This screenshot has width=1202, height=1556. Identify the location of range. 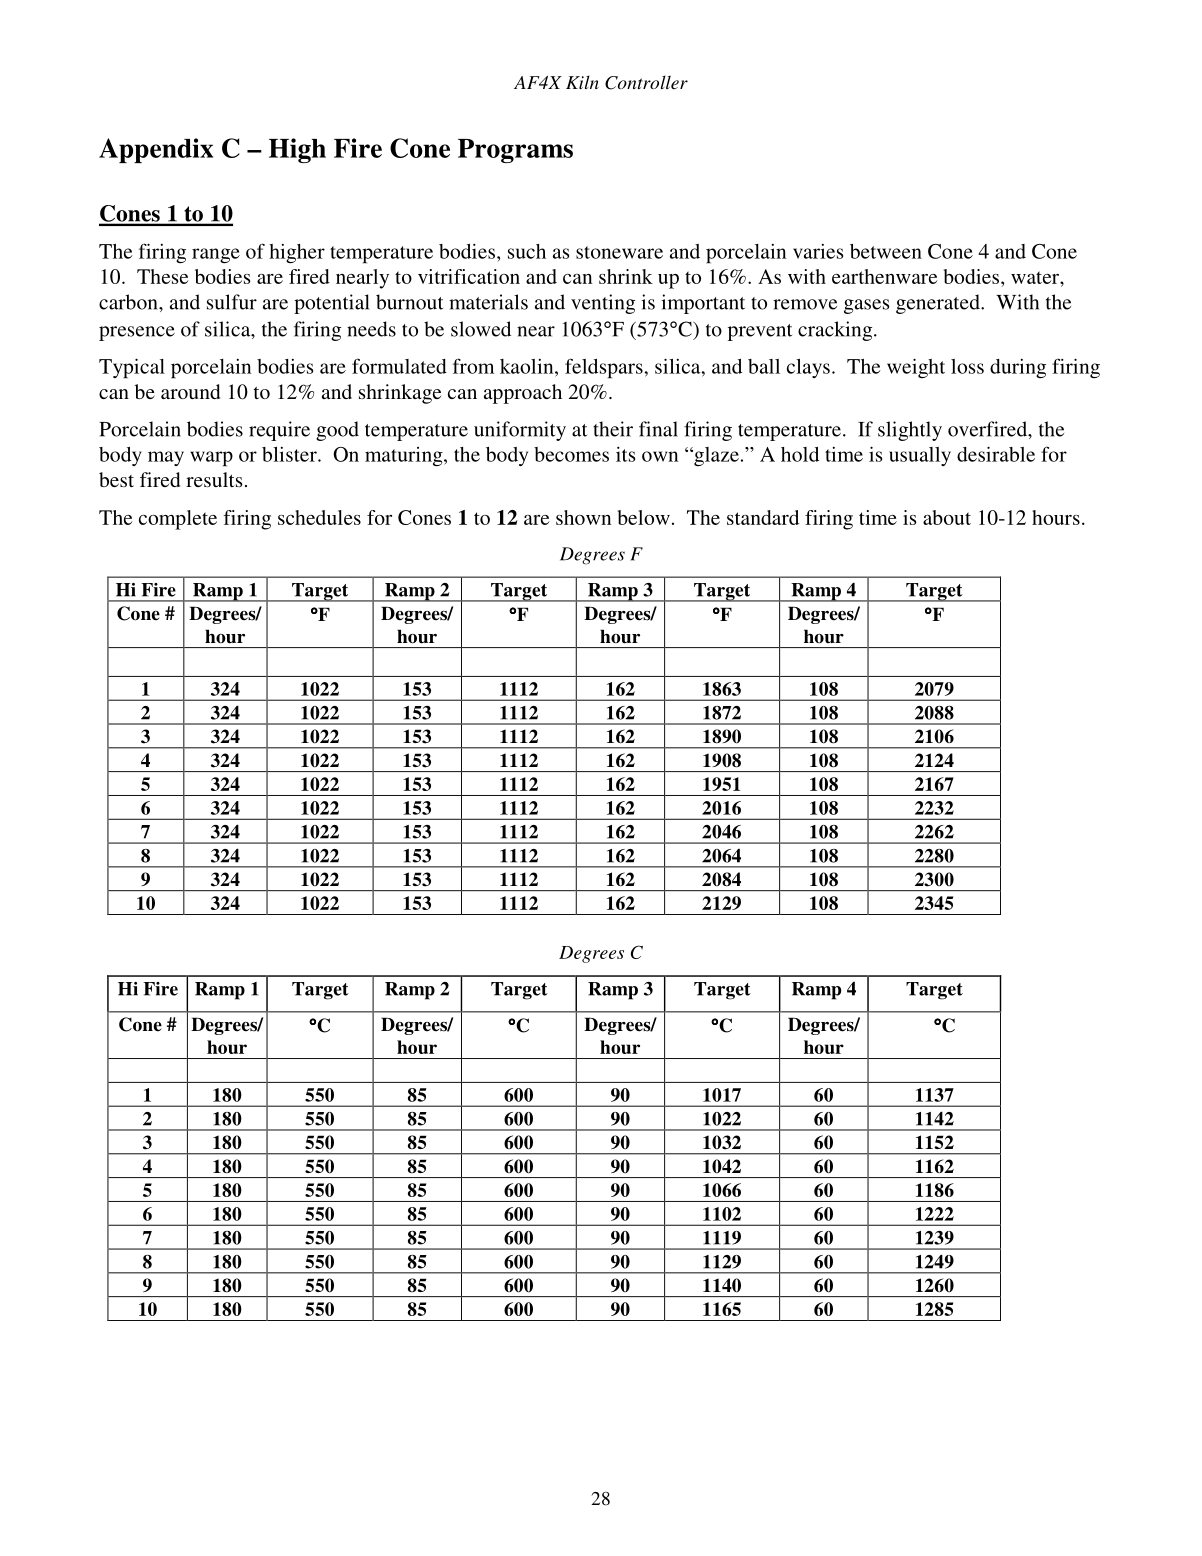
(216, 256).
